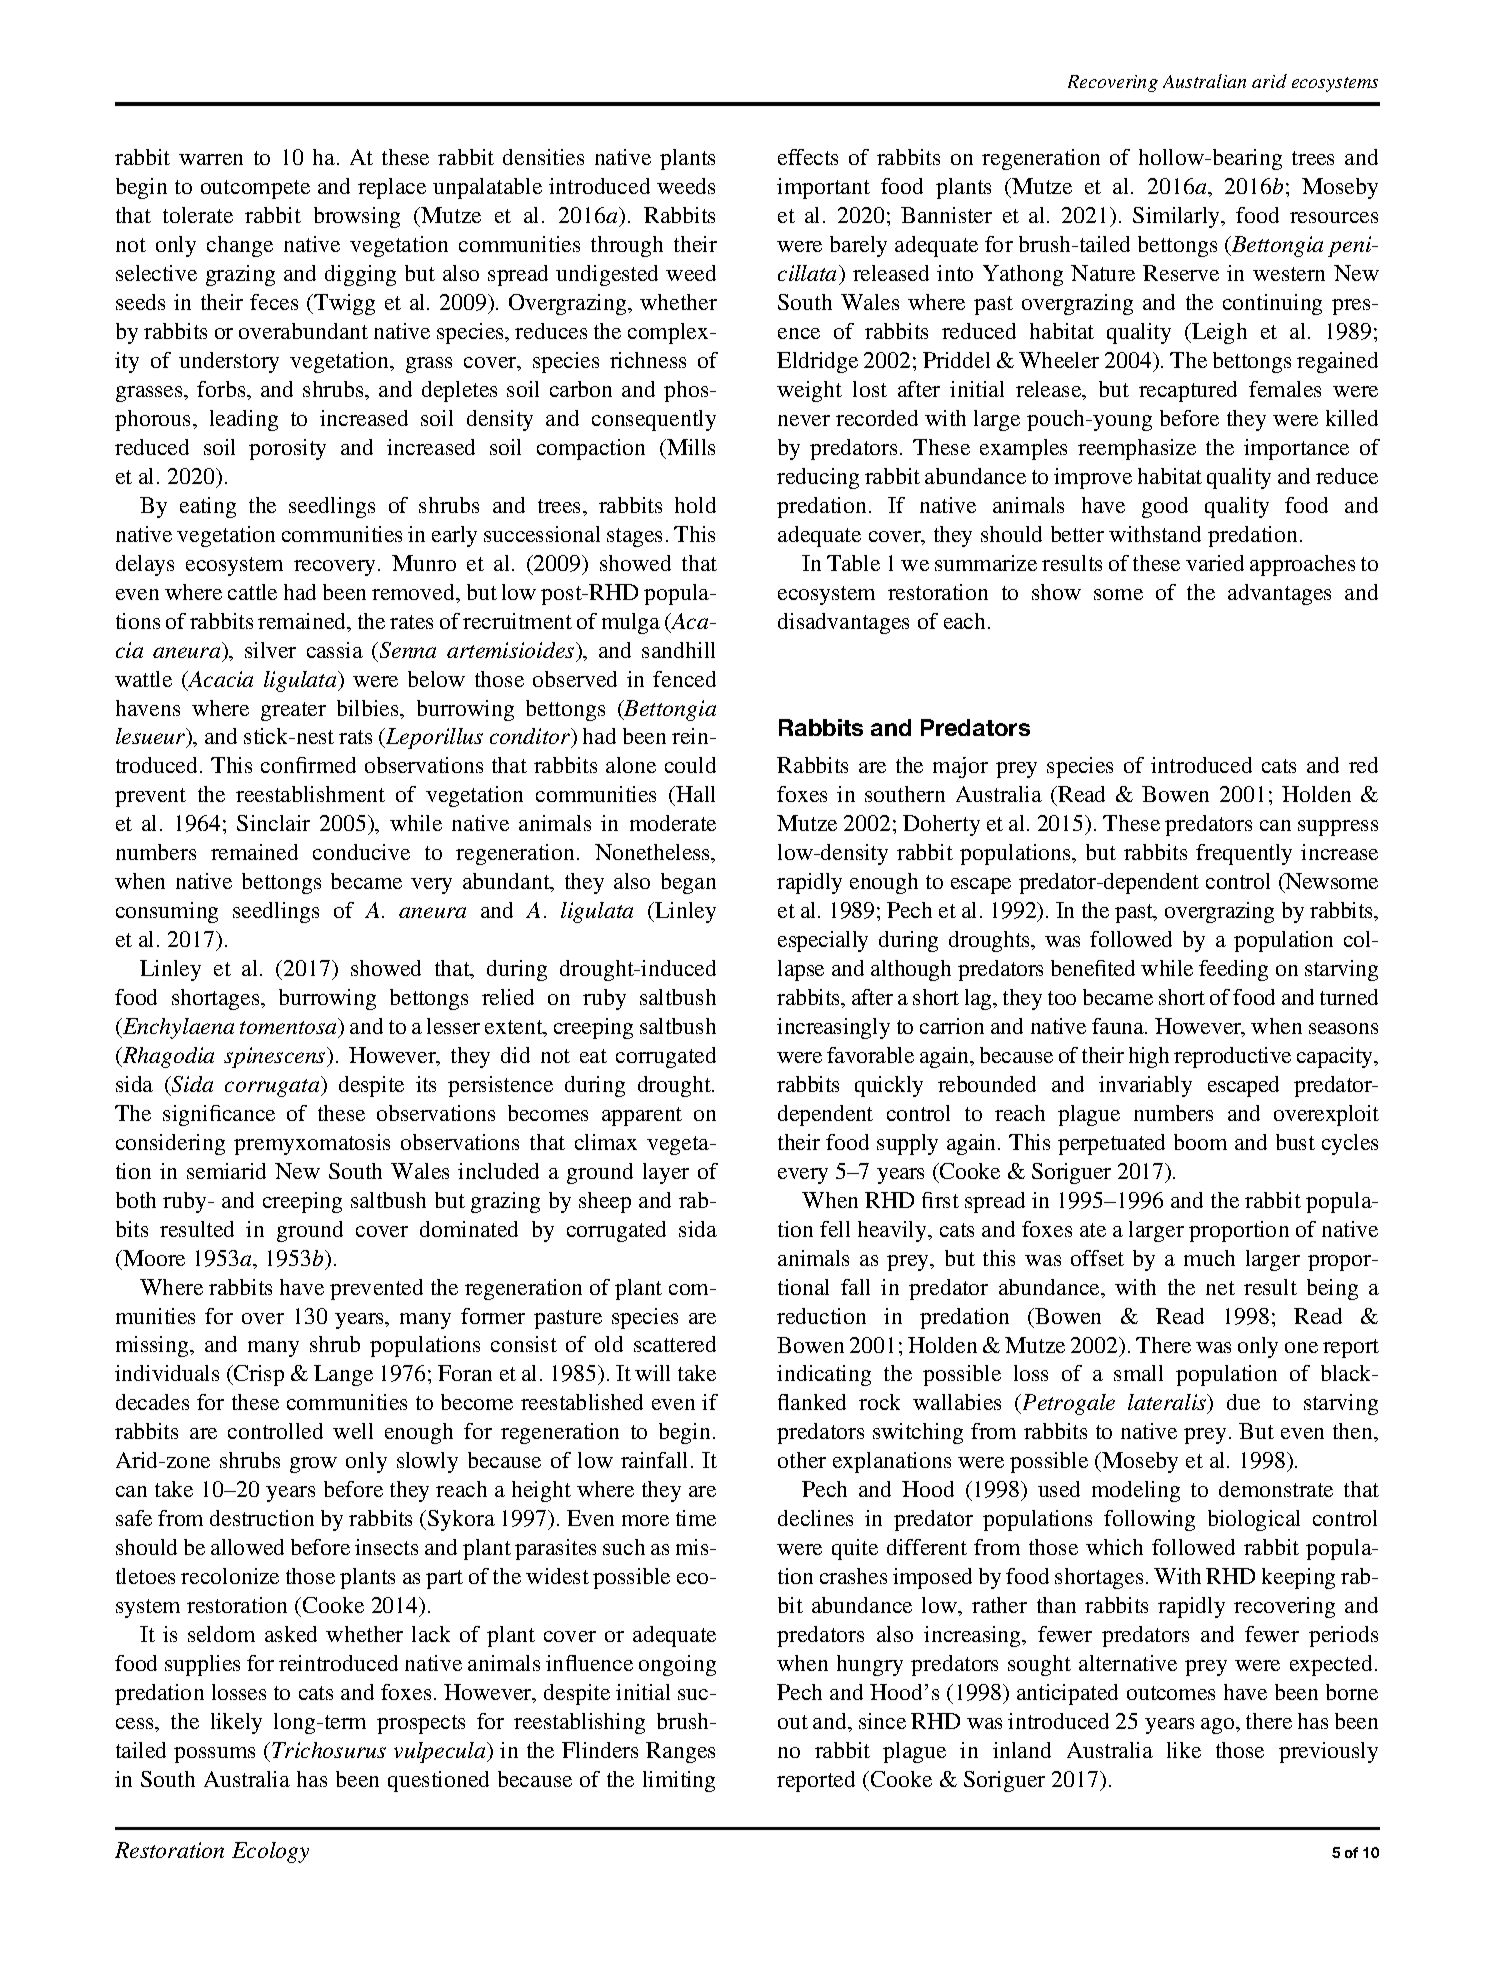  I want to click on Similarly, so click(1178, 217).
